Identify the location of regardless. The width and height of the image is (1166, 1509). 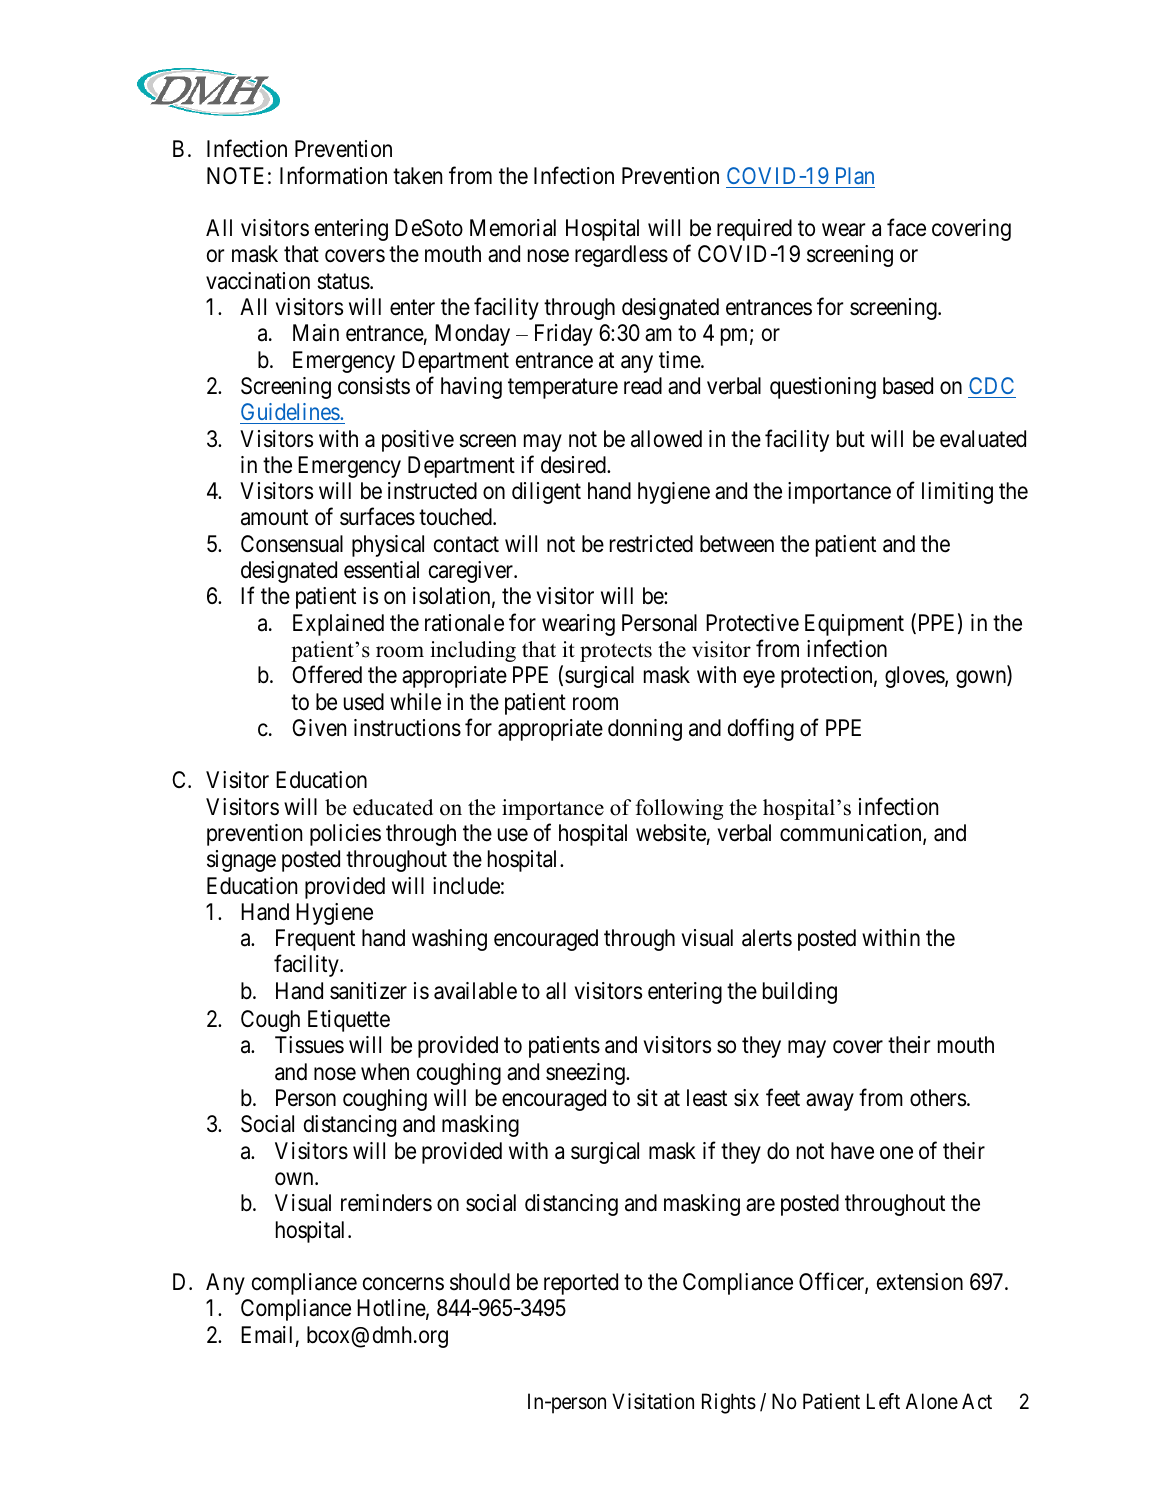
(621, 256).
